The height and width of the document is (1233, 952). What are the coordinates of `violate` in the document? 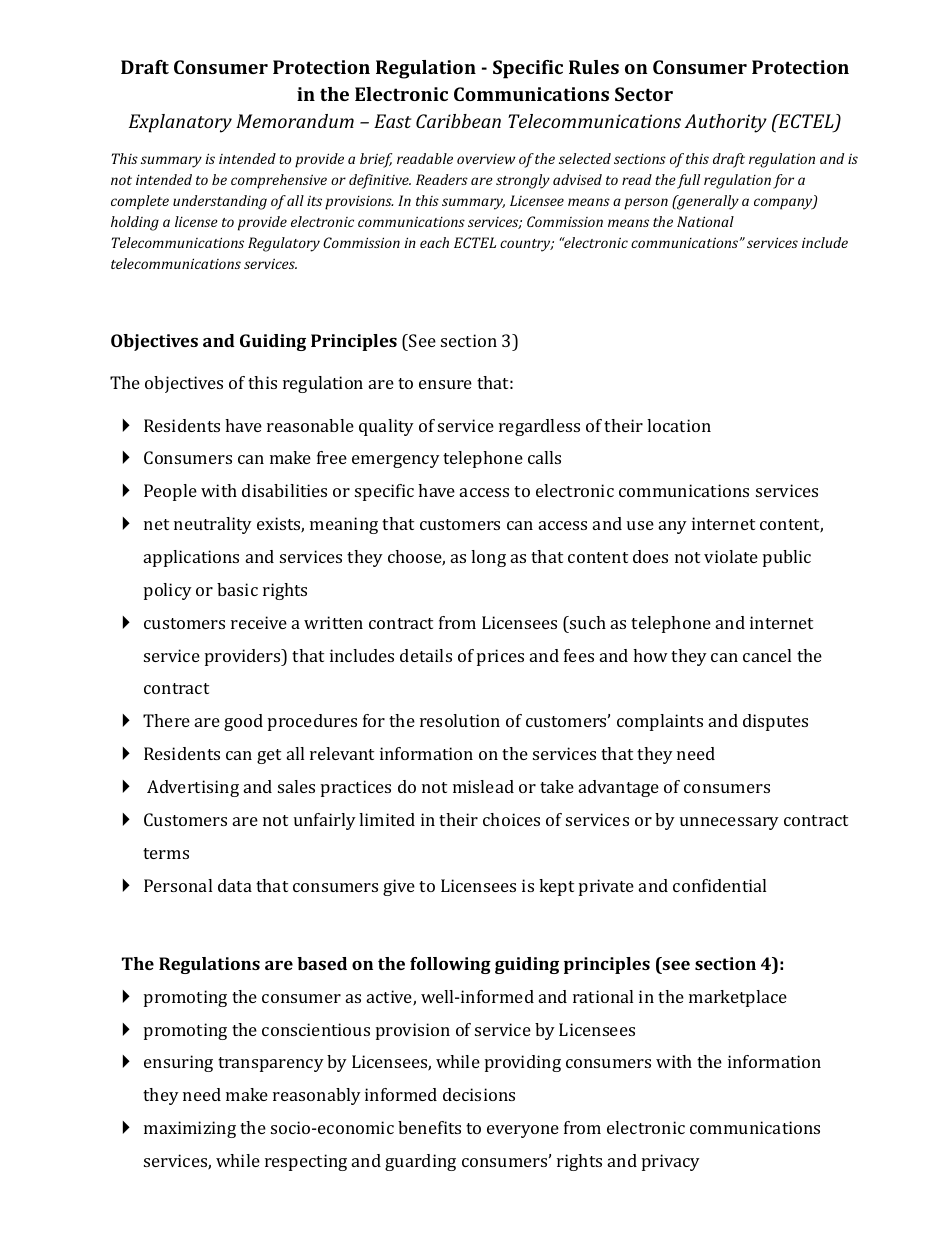 It's located at (731, 556).
